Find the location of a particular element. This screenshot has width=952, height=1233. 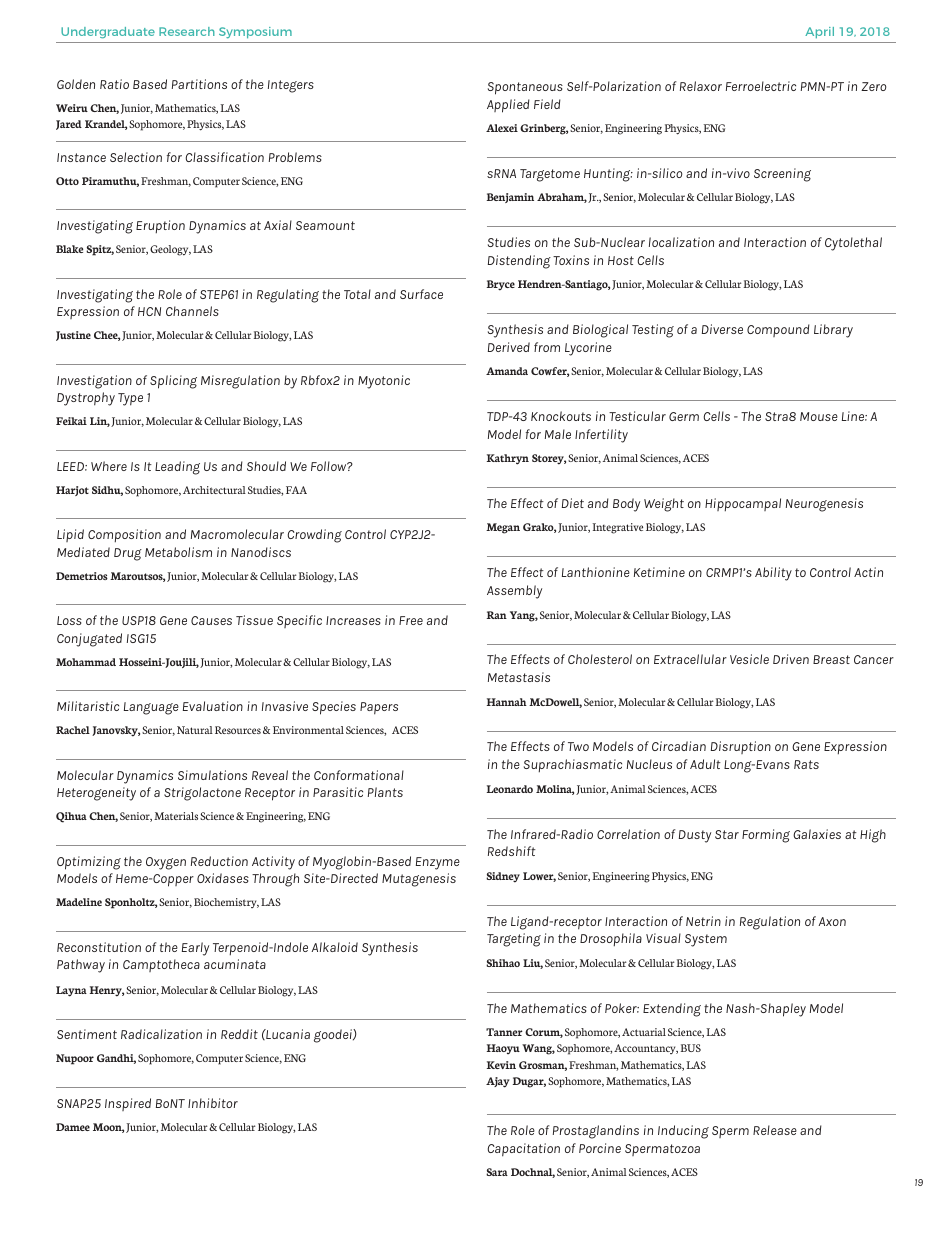

Ferroelectric is located at coordinates (761, 86).
